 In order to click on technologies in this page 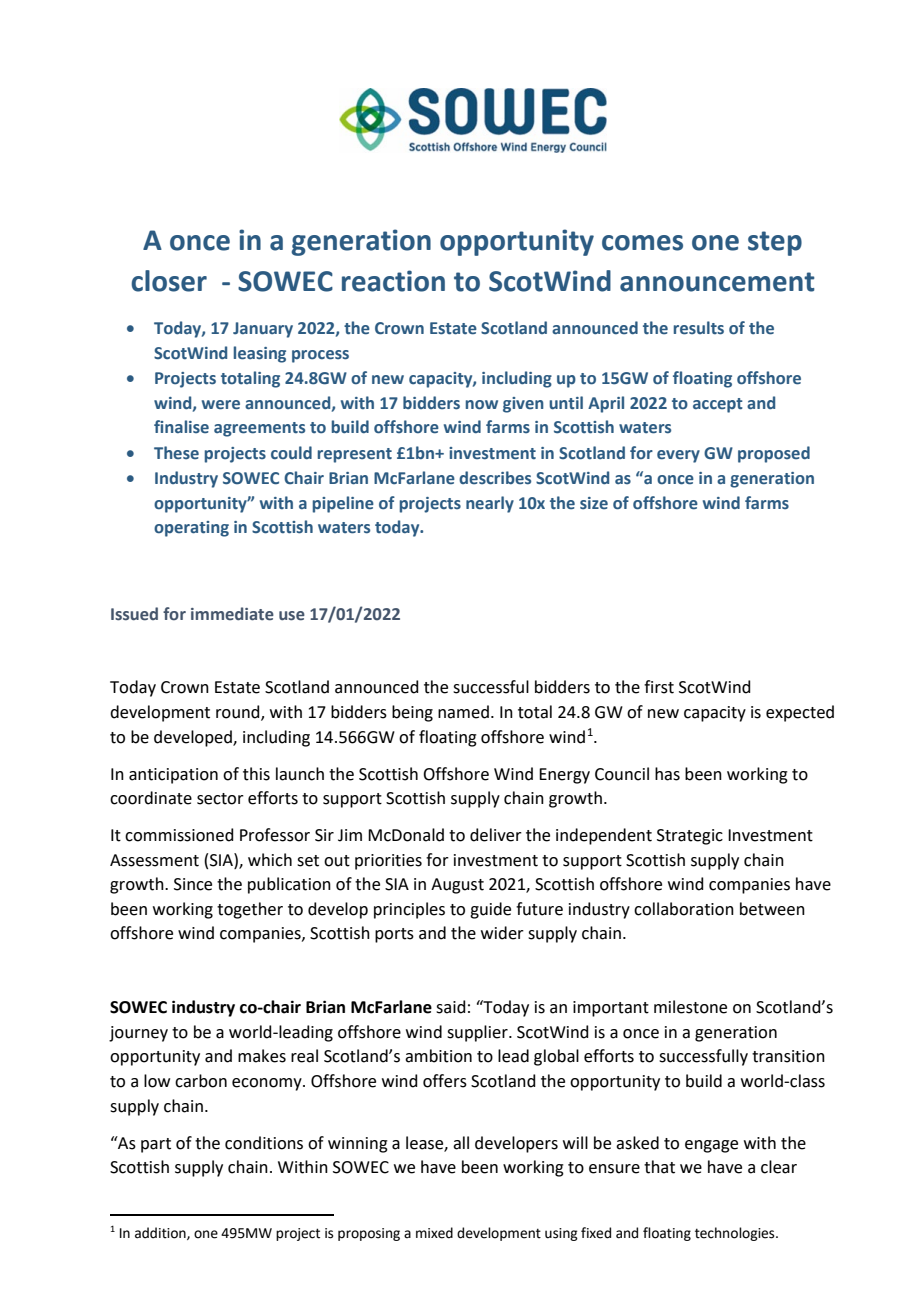, I will do `click(736, 1234)`.
